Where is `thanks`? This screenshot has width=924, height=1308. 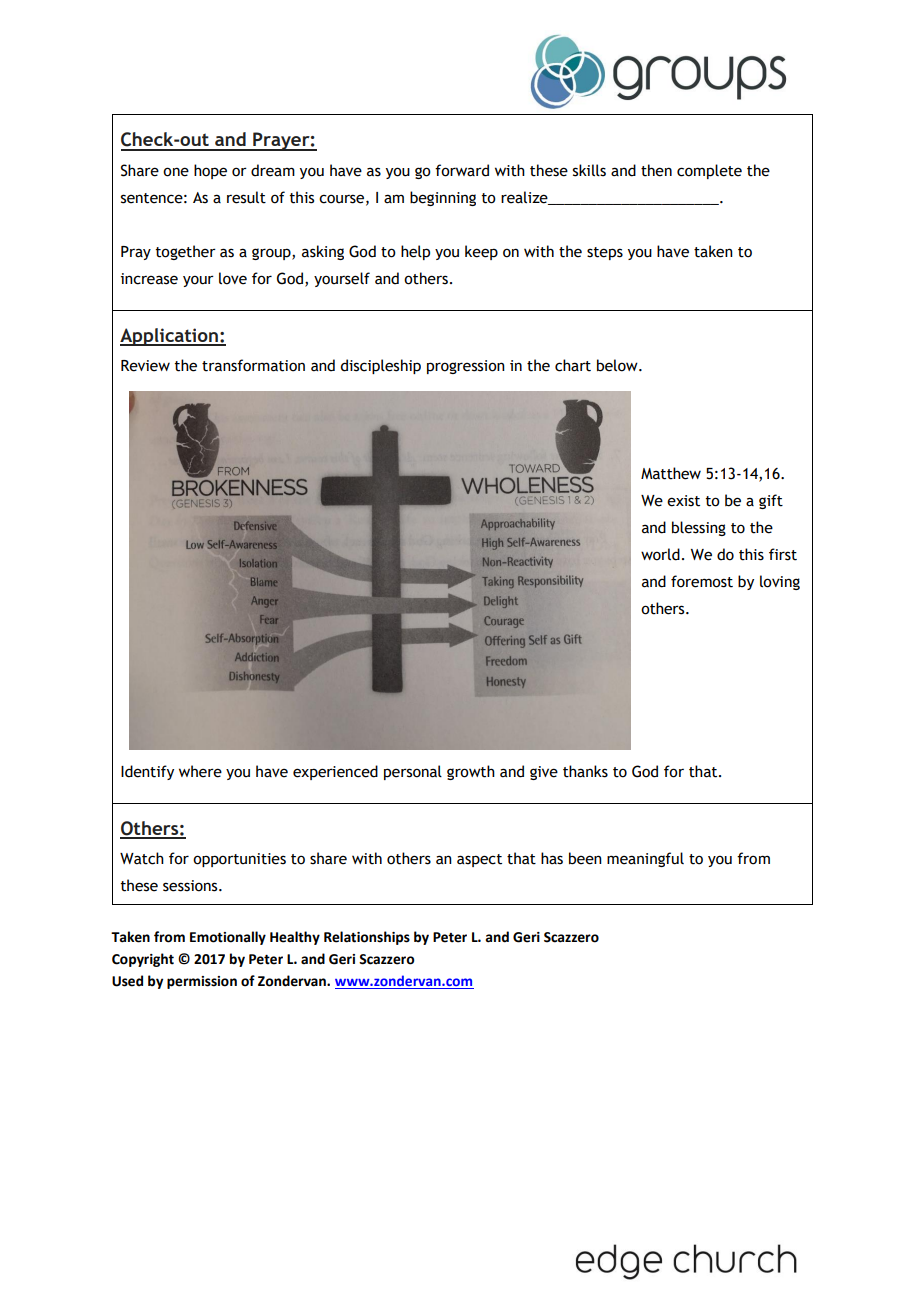
thanks is located at coordinates (585, 771).
